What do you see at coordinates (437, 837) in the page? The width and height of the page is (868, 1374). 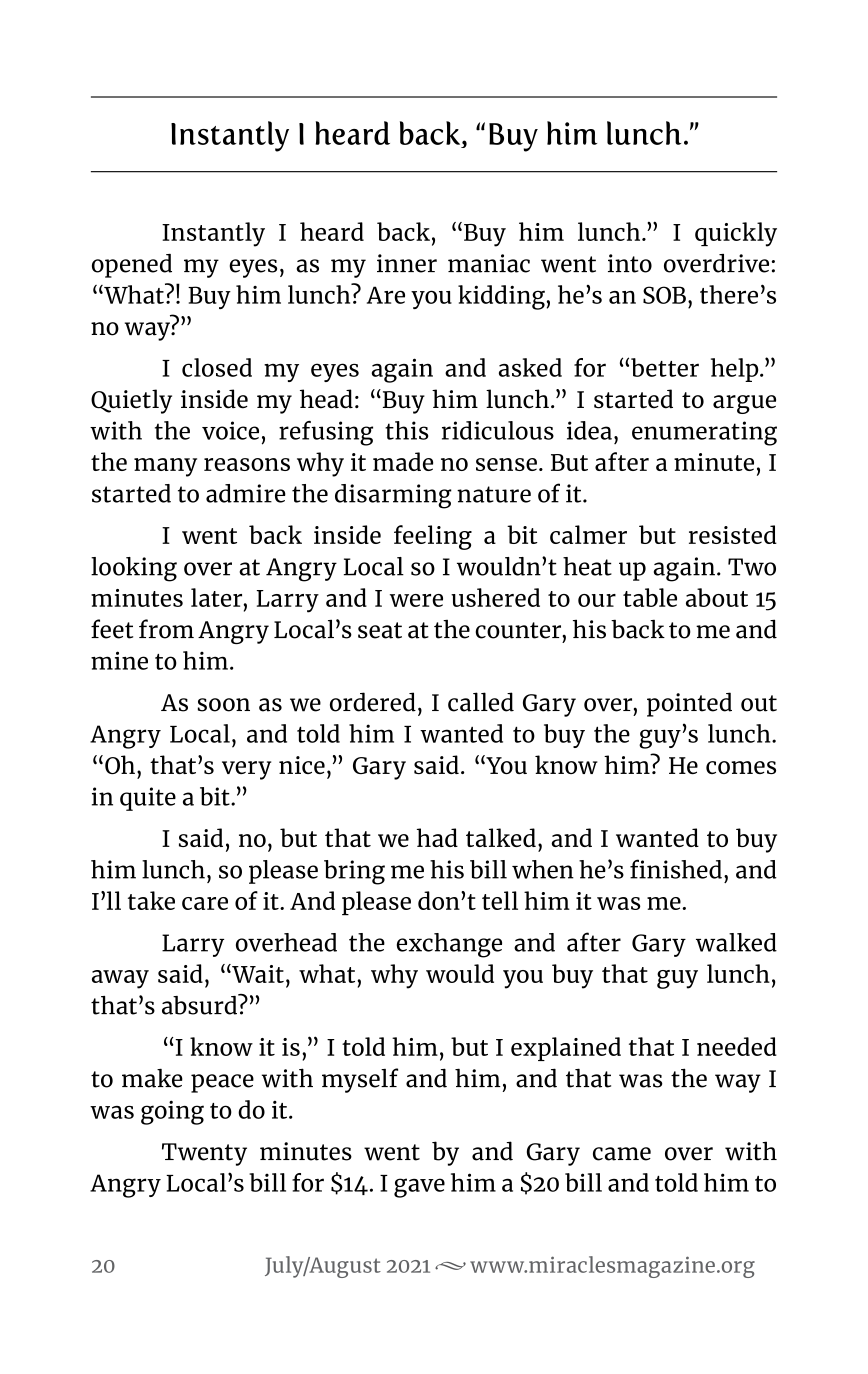 I see `had` at bounding box center [437, 837].
